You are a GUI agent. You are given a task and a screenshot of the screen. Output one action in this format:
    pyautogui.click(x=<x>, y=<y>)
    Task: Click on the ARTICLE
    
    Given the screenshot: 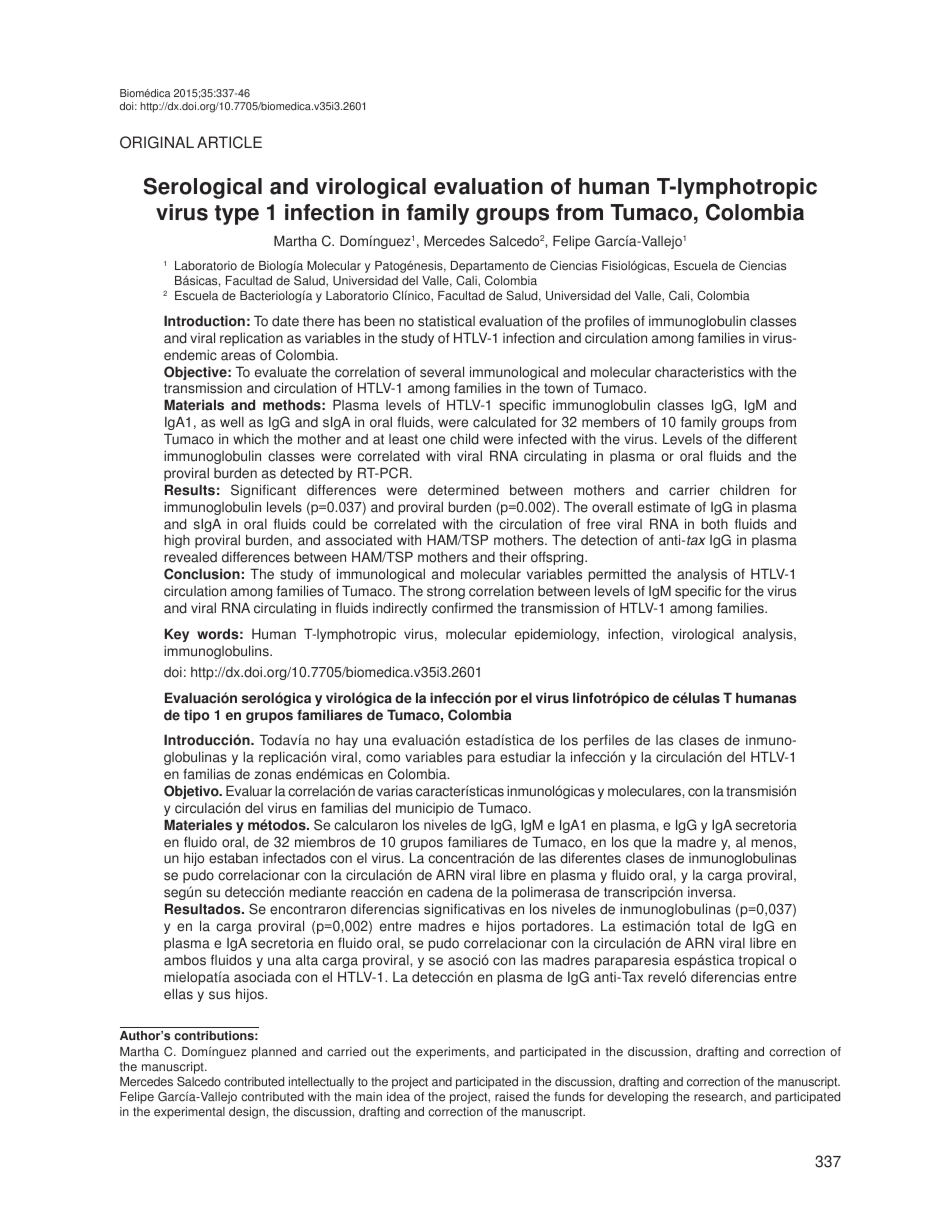 What is the action you would take?
    pyautogui.click(x=229, y=142)
